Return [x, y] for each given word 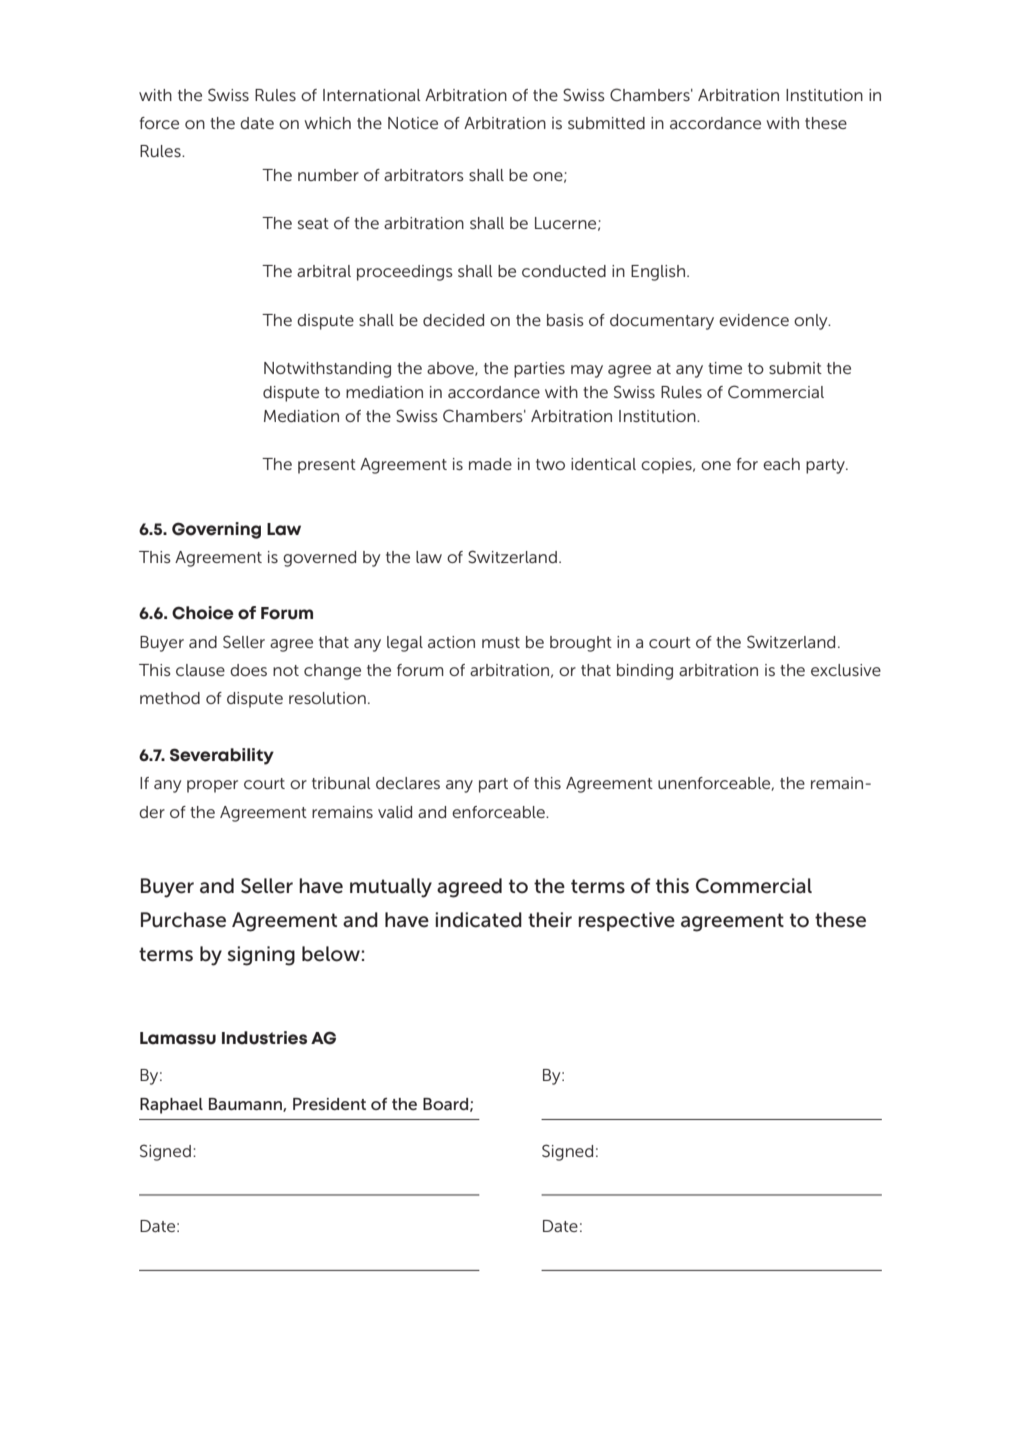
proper [212, 786]
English [658, 273]
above [451, 369]
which [327, 123]
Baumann [246, 1105]
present [327, 466]
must [501, 642]
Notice [413, 123]
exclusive [846, 670]
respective [626, 921]
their [550, 920]
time [725, 368]
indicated [478, 920]
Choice [203, 613]
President [329, 1104]
